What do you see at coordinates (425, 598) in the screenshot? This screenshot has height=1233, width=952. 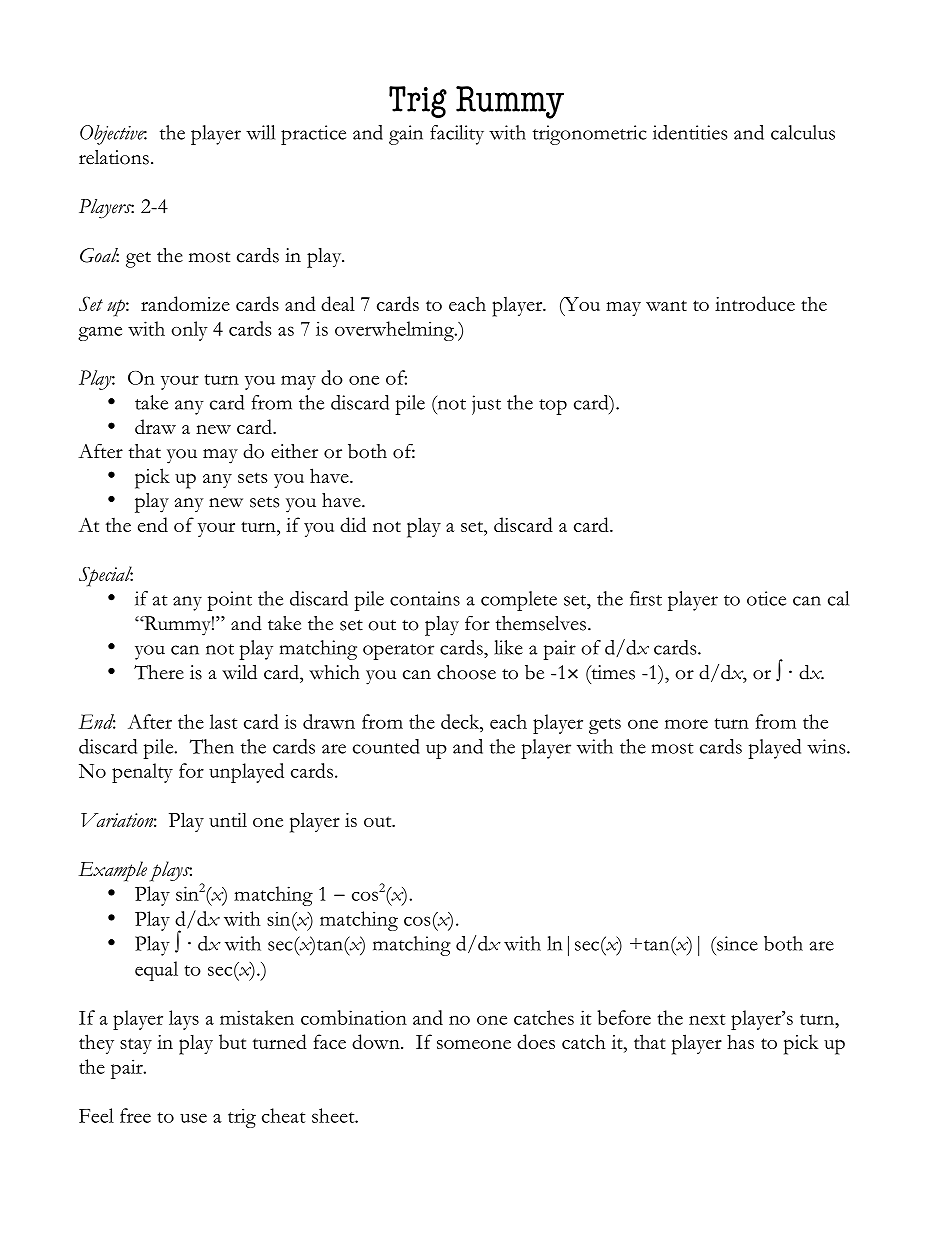 I see `contains` at bounding box center [425, 598].
